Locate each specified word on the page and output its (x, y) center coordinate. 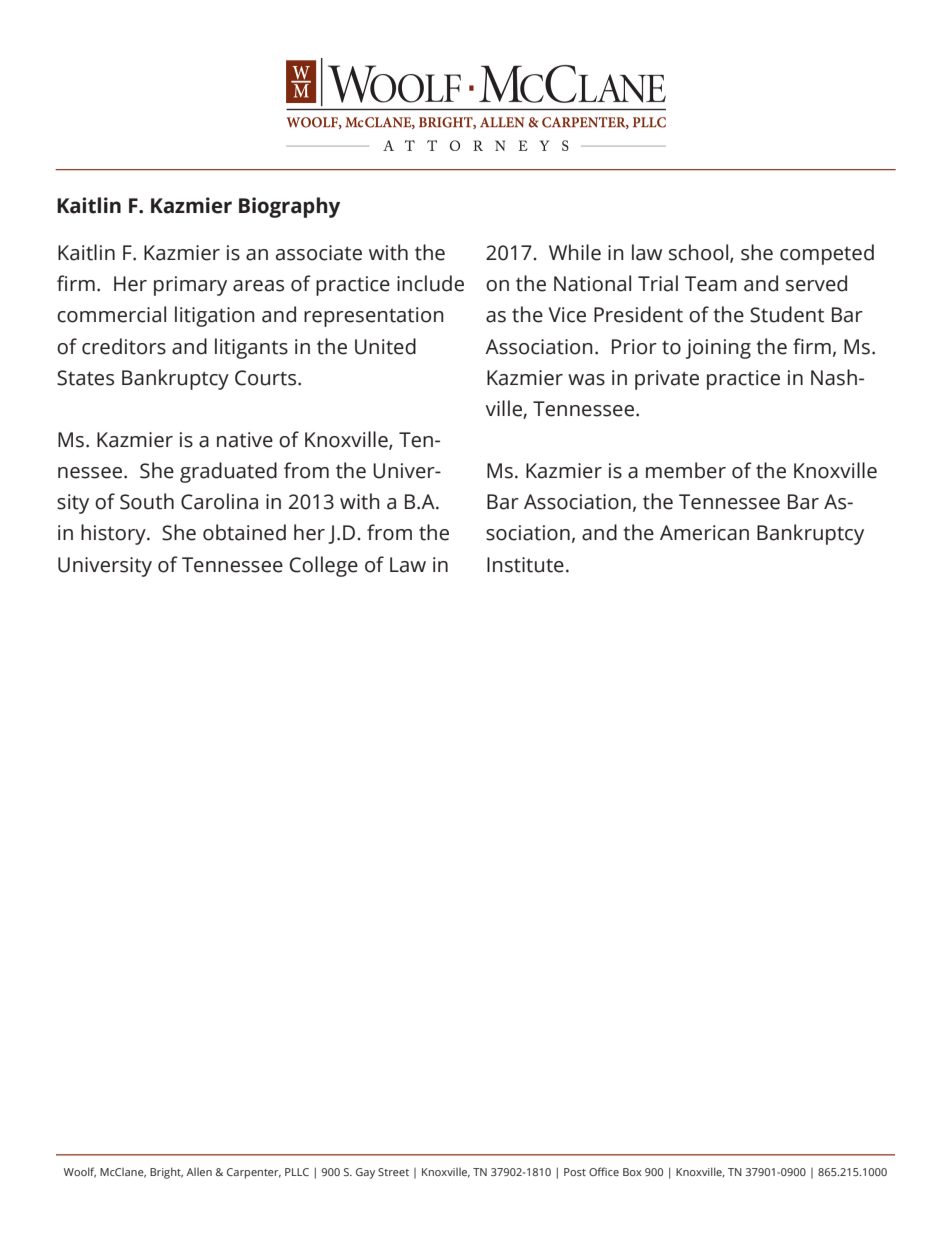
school (700, 253)
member (686, 470)
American (704, 533)
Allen (199, 1172)
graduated (228, 472)
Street (393, 1172)
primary (190, 286)
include (430, 283)
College (324, 566)
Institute (525, 565)
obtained (244, 532)
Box (632, 1172)
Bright (166, 1173)
